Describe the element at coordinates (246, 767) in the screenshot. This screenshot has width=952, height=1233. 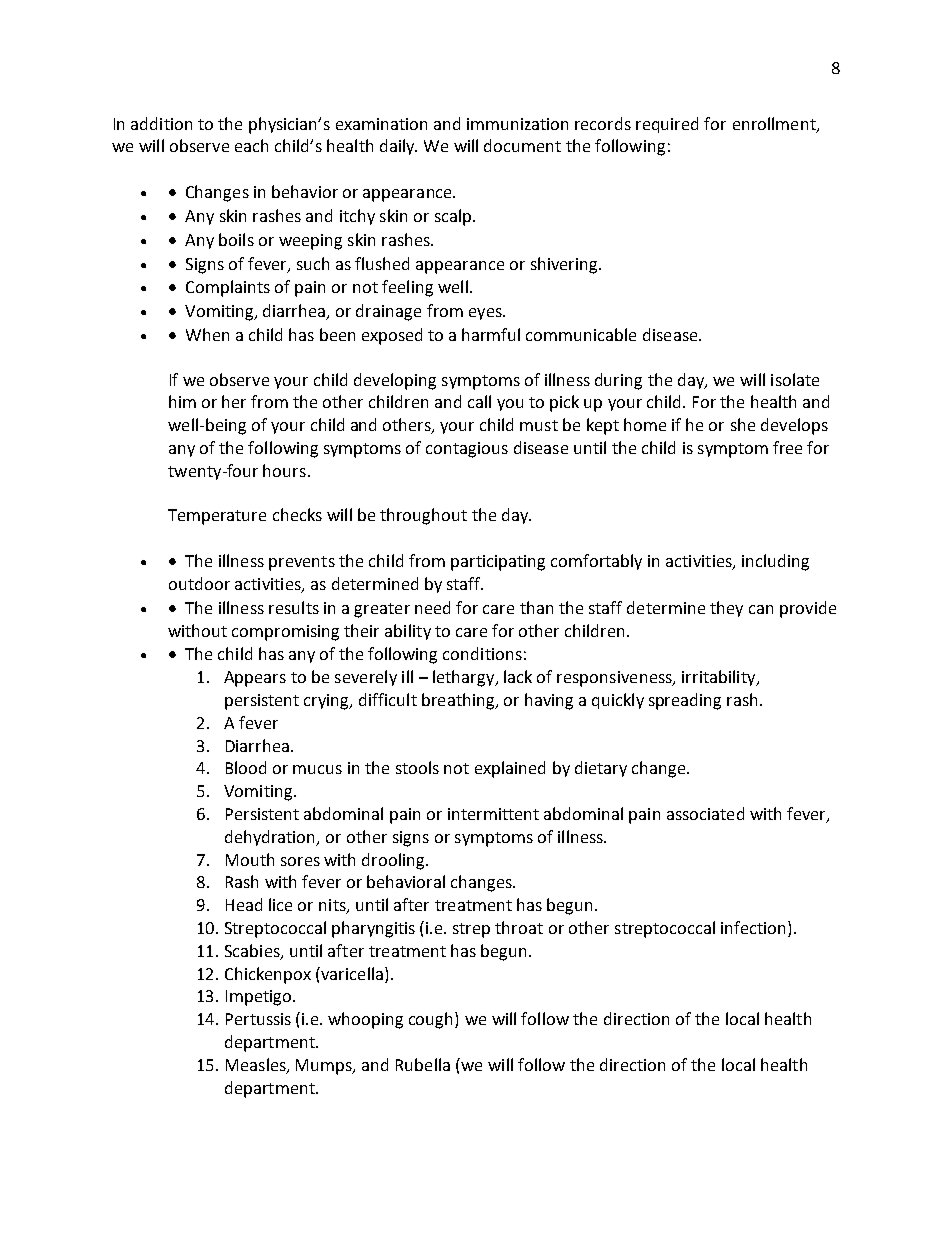
I see `Blood` at that location.
